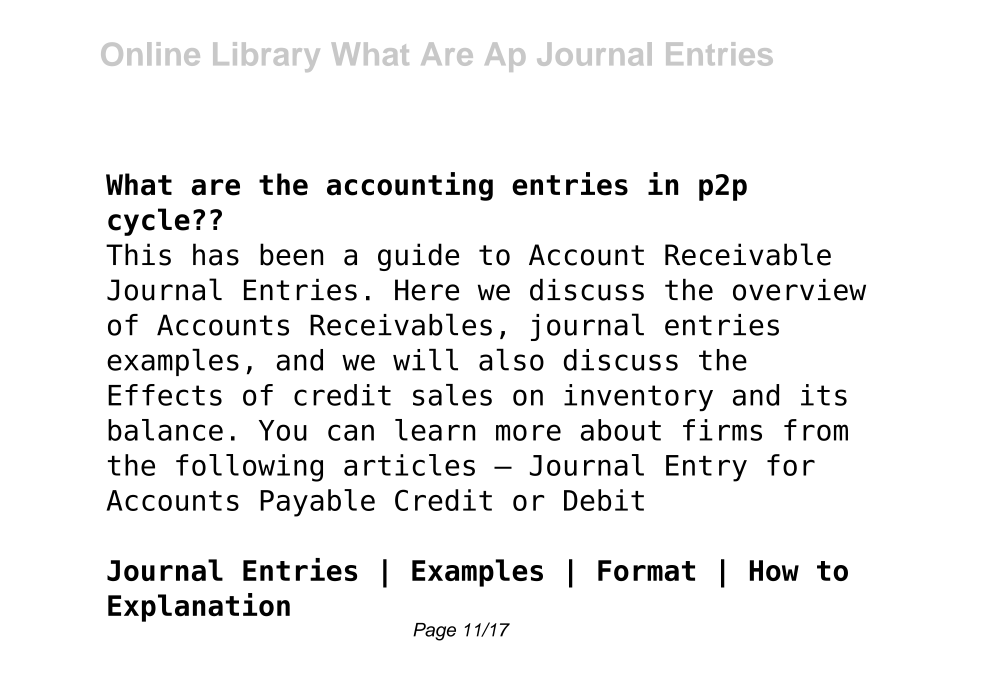 This page has width=981, height=696. I want to click on guide, so click(418, 257).
